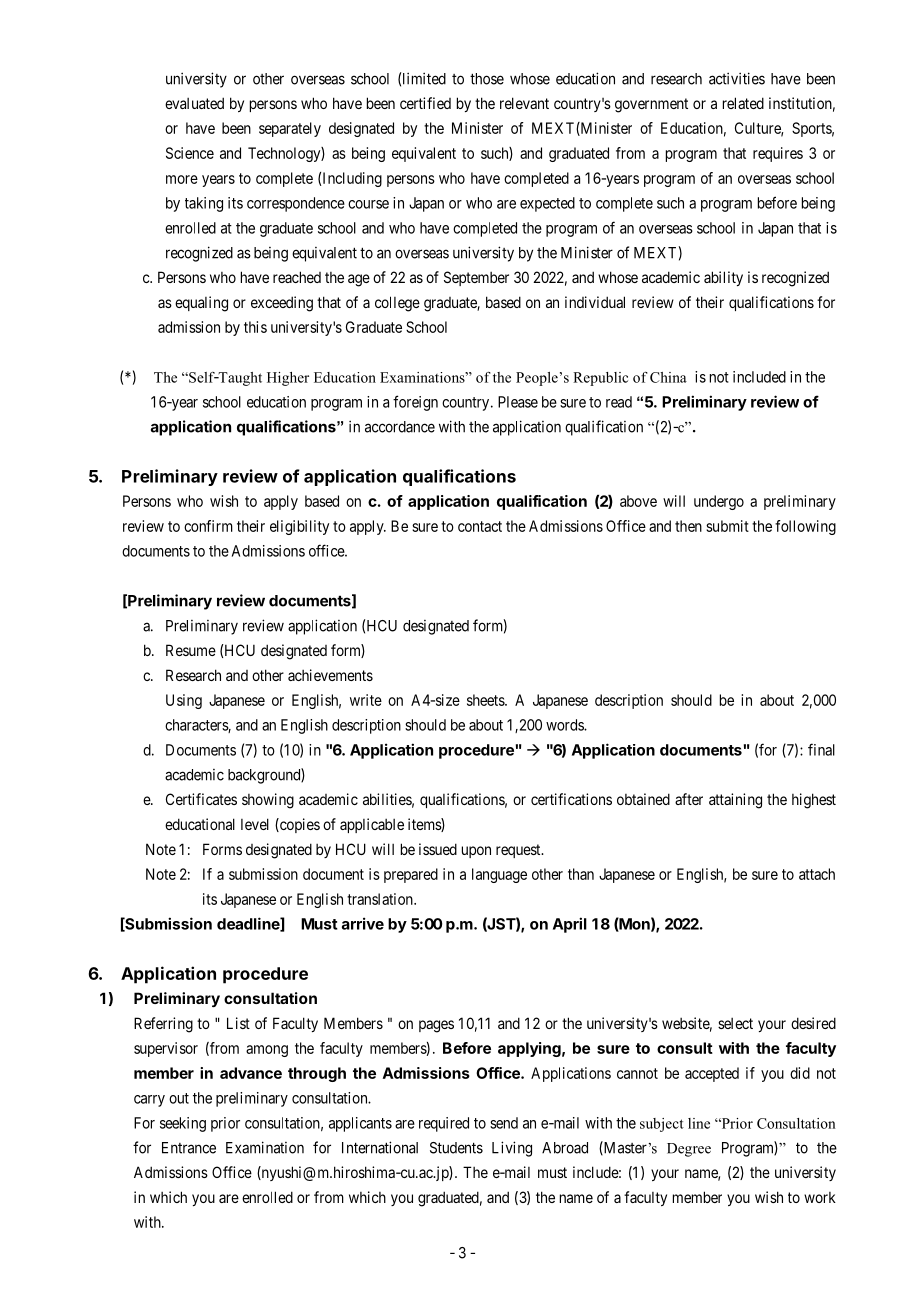  What do you see at coordinates (689, 1150) in the document?
I see `Degree` at bounding box center [689, 1150].
